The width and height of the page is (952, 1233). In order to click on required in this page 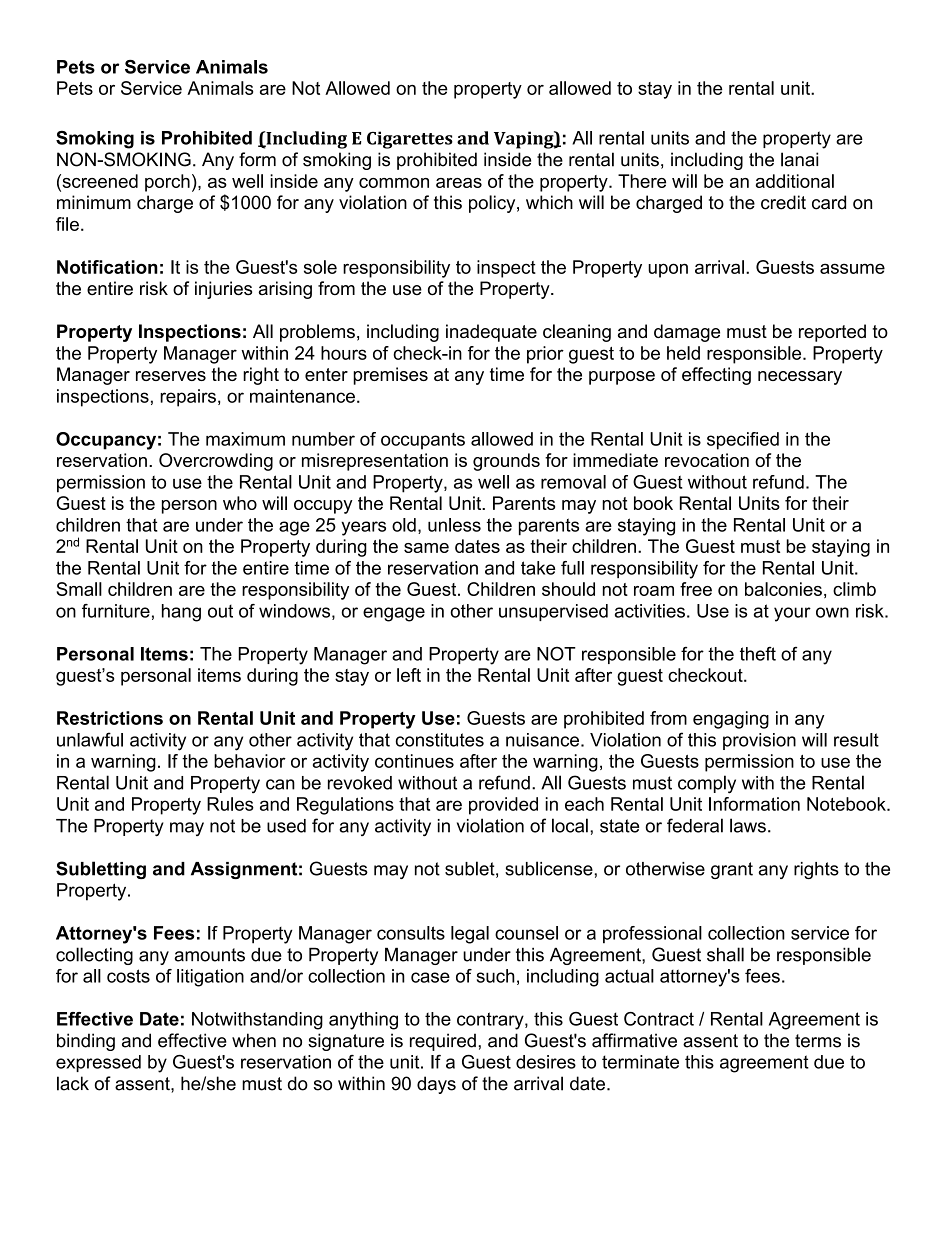, I will do `click(443, 1042)`.
